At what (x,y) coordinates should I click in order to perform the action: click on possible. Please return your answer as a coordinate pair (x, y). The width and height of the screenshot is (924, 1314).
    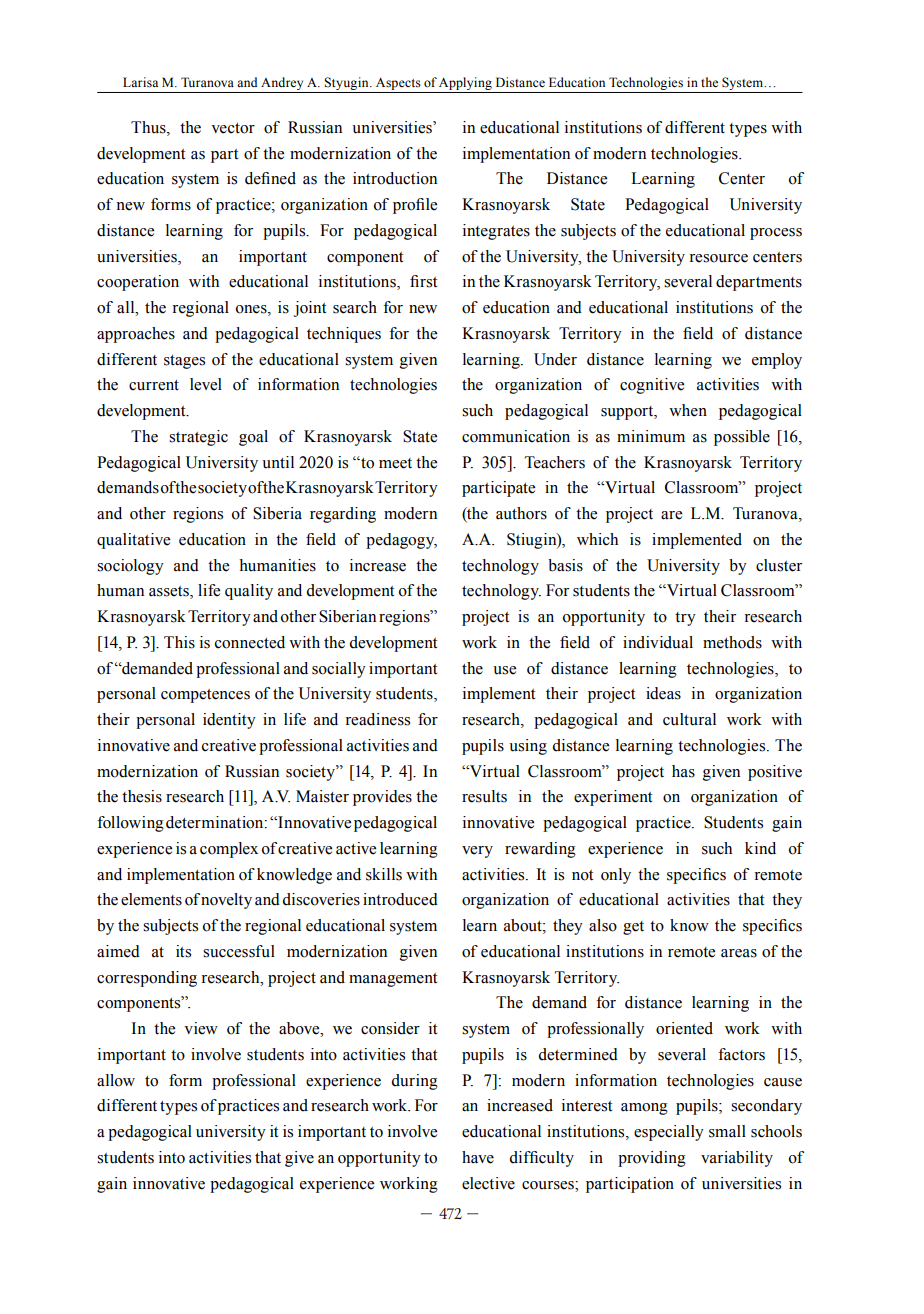
    Looking at the image, I should click on (742, 438).
